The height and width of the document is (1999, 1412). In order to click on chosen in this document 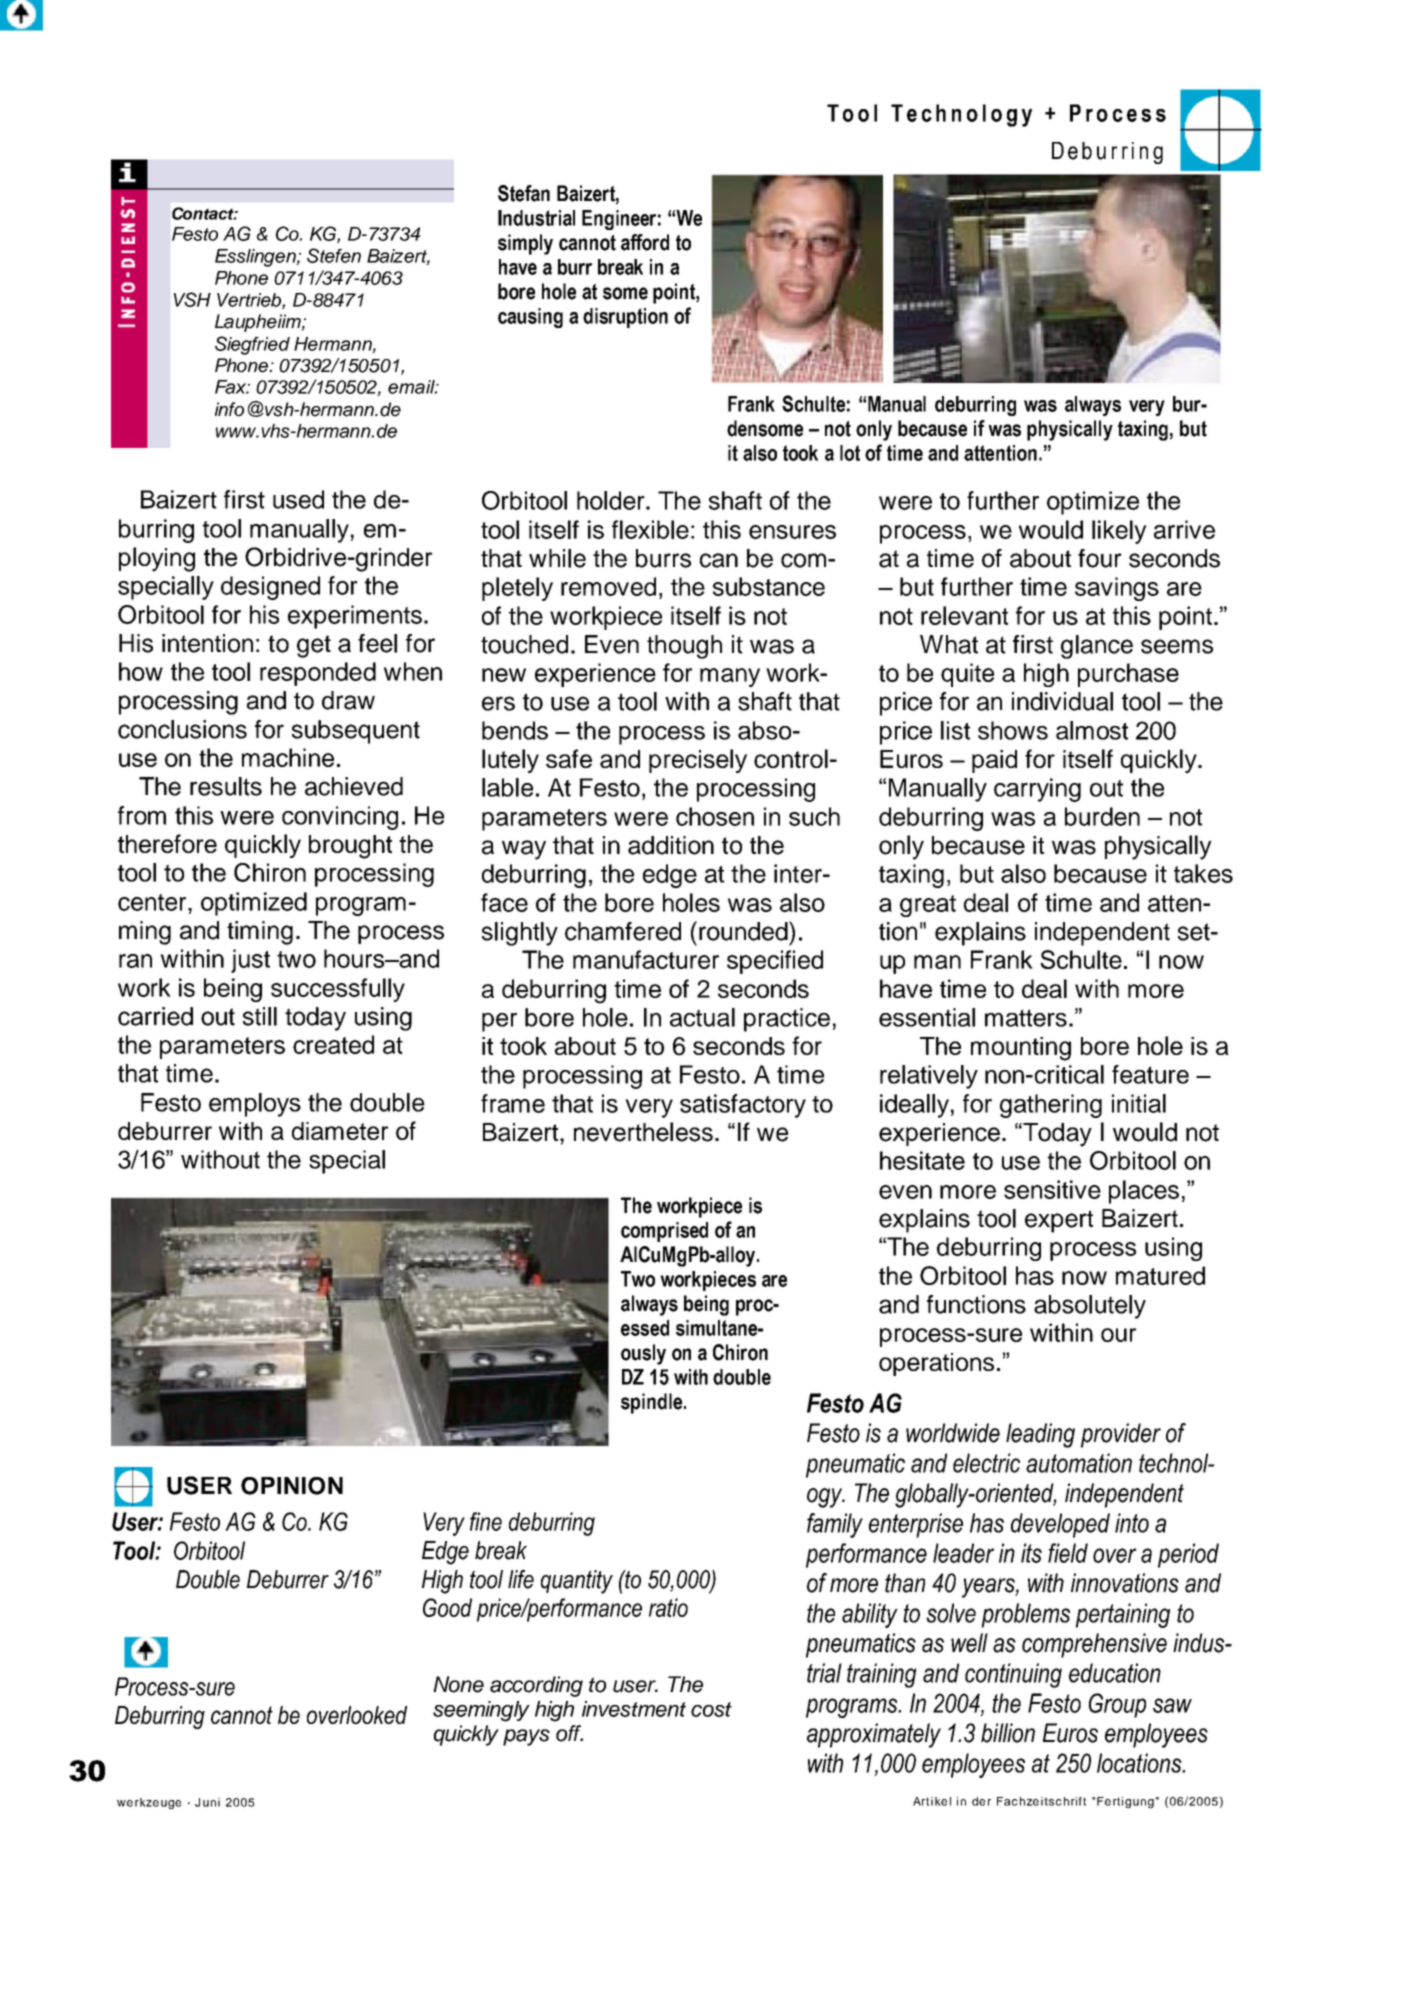, I will do `click(715, 816)`.
